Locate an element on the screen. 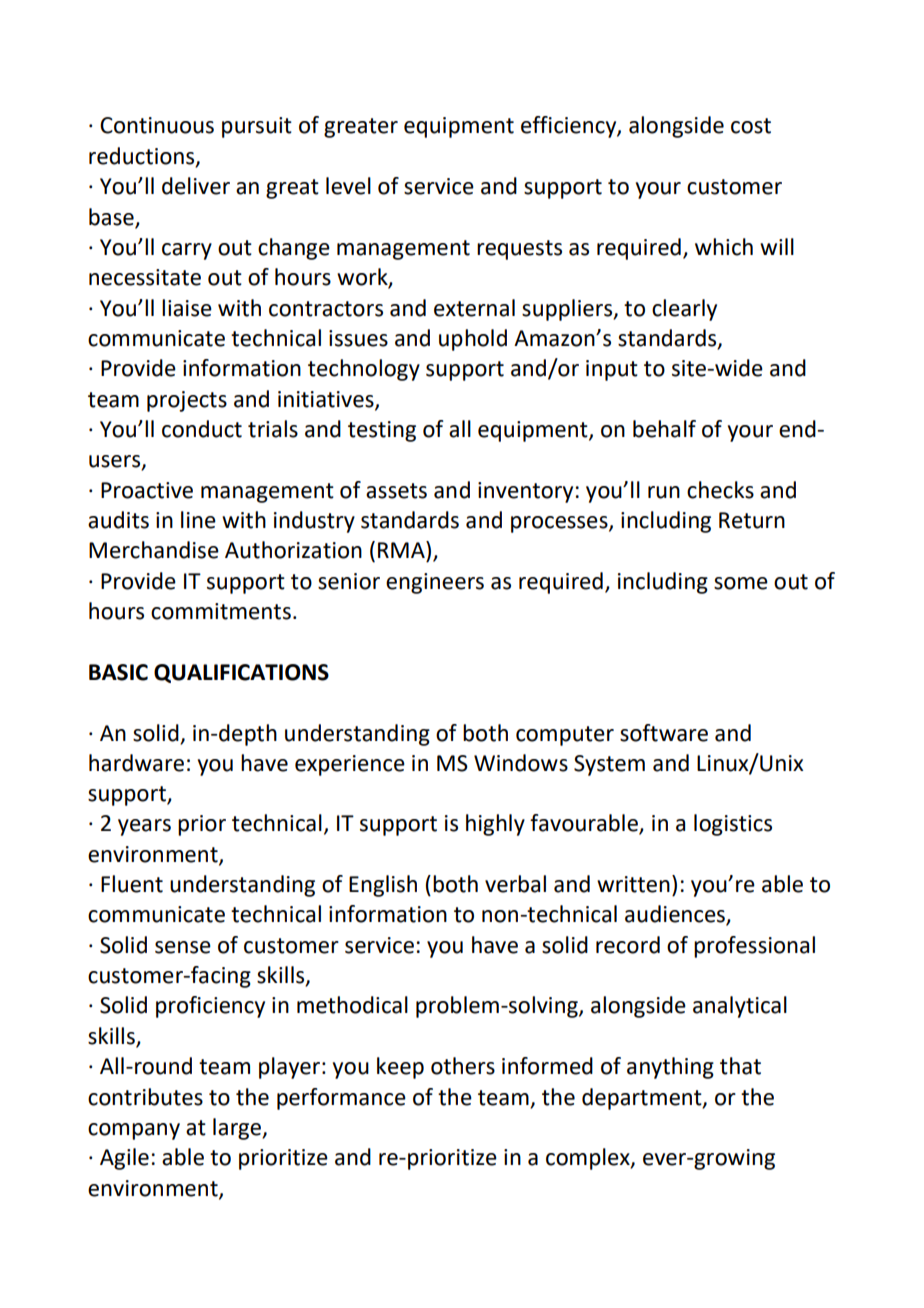 This screenshot has width=924, height=1308. large is located at coordinates (238, 1129).
